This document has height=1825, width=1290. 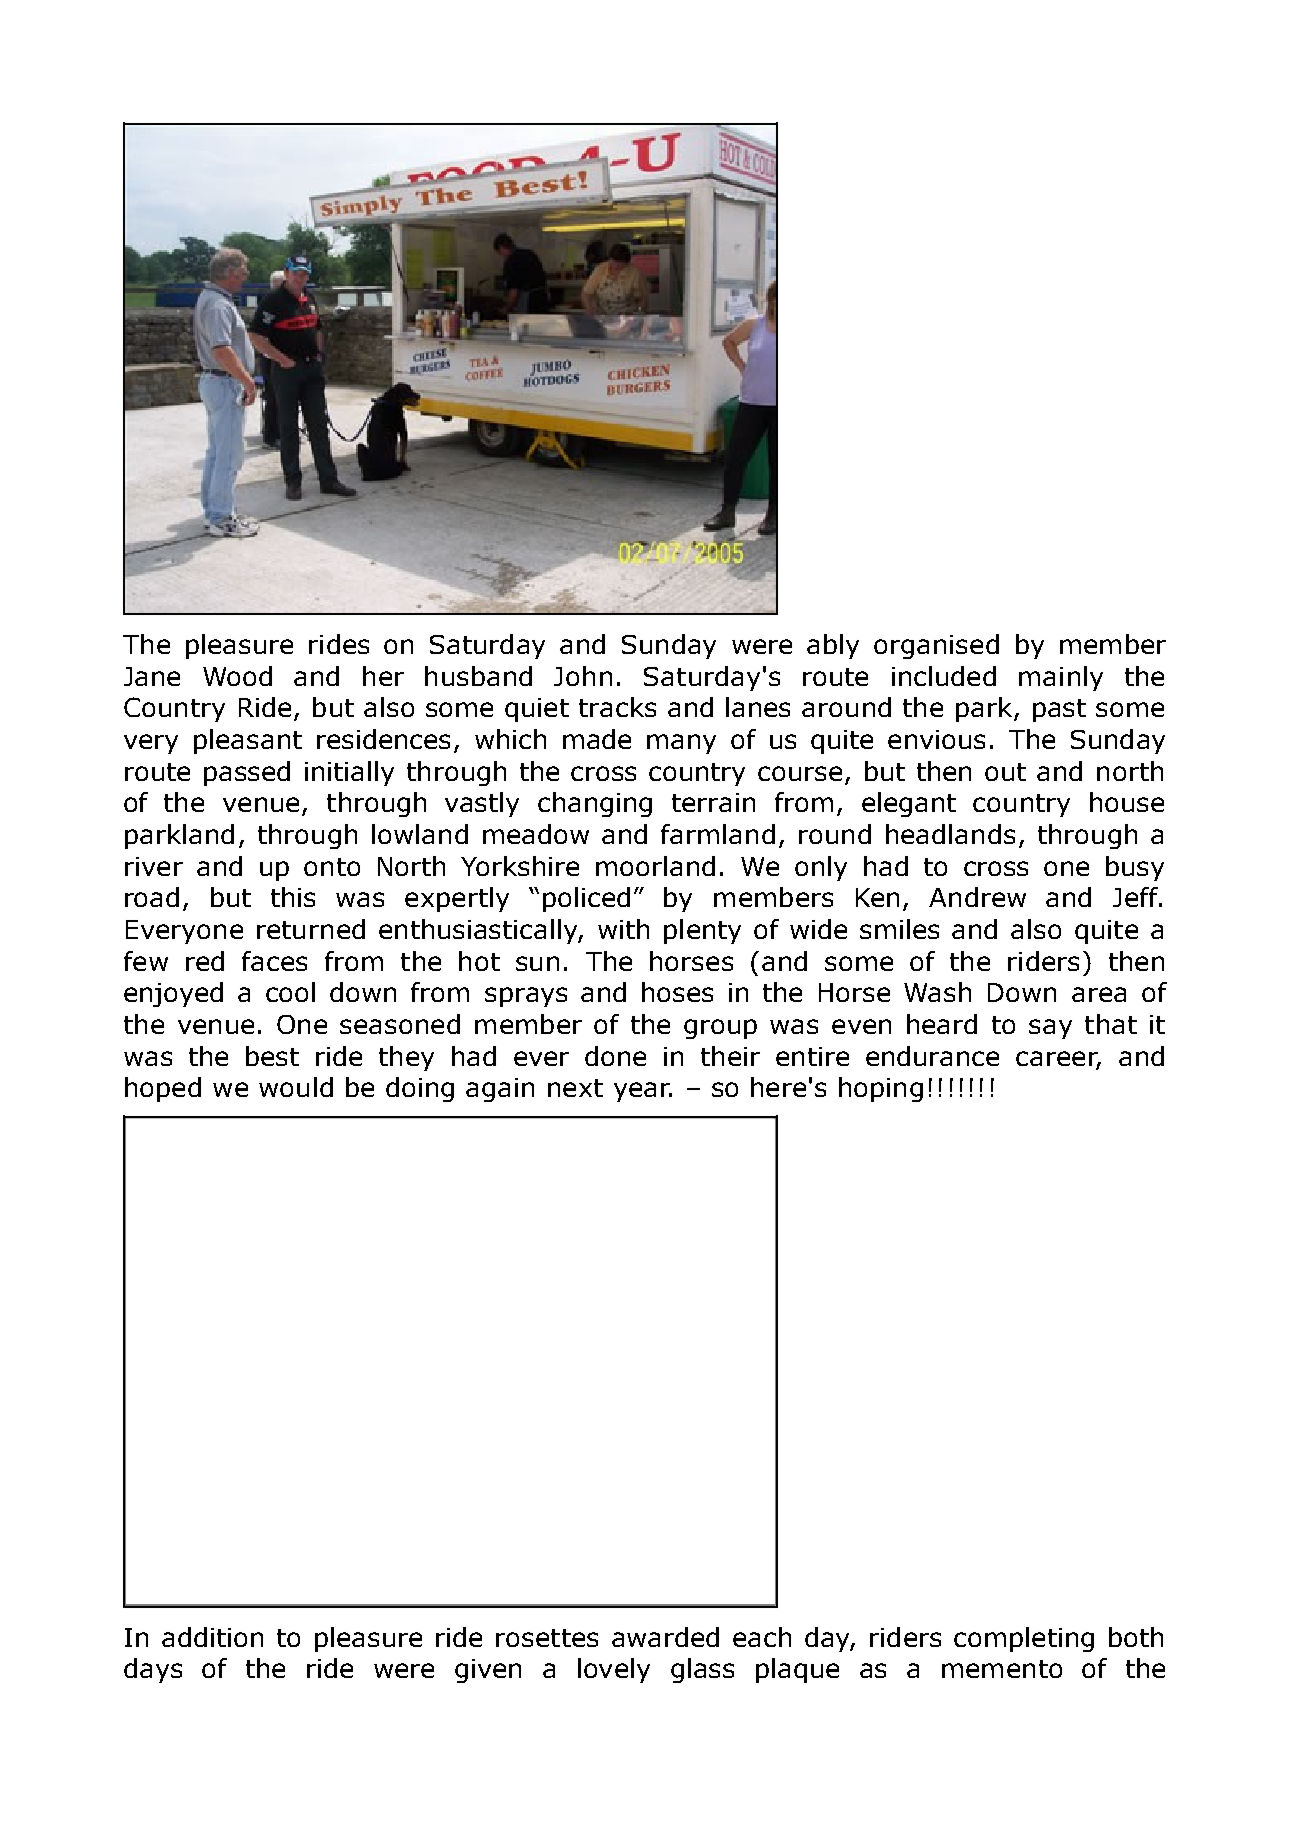 What do you see at coordinates (1061, 678) in the document?
I see `mainly` at bounding box center [1061, 678].
